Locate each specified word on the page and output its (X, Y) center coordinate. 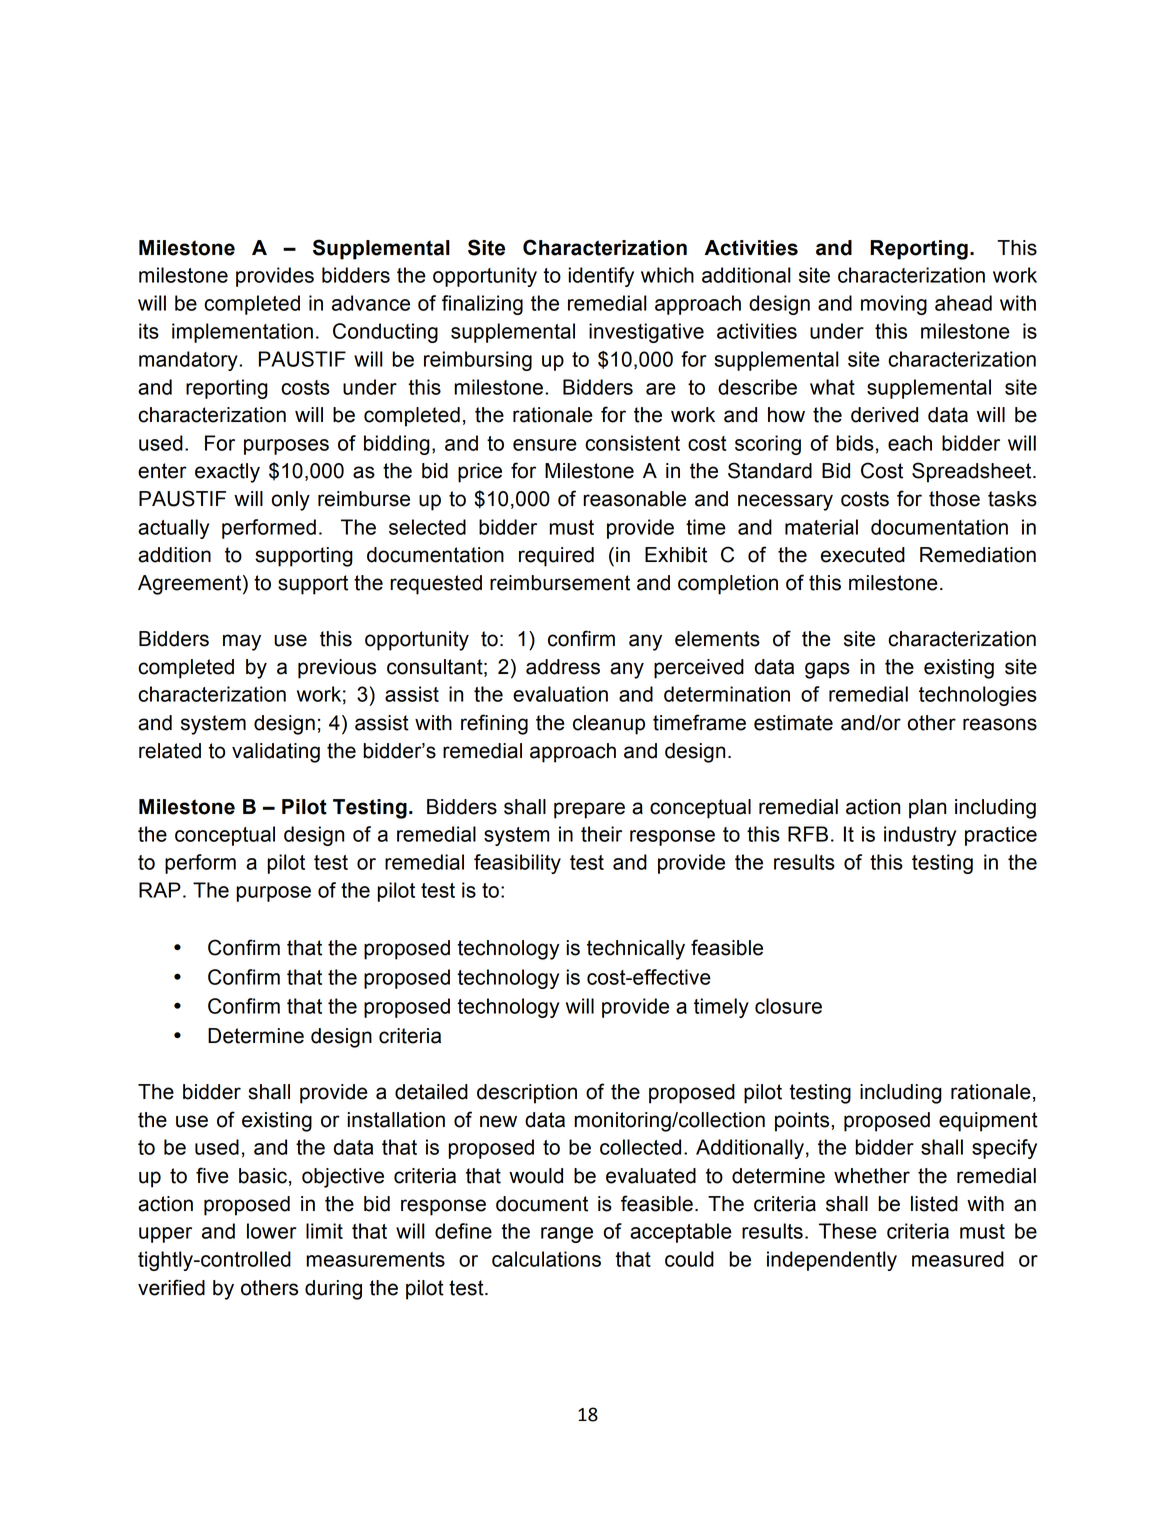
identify (601, 277)
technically (636, 950)
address (563, 667)
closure (788, 1006)
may (242, 642)
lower (272, 1231)
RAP (160, 890)
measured (958, 1259)
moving (894, 305)
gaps (827, 670)
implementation (242, 333)
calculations (546, 1259)
